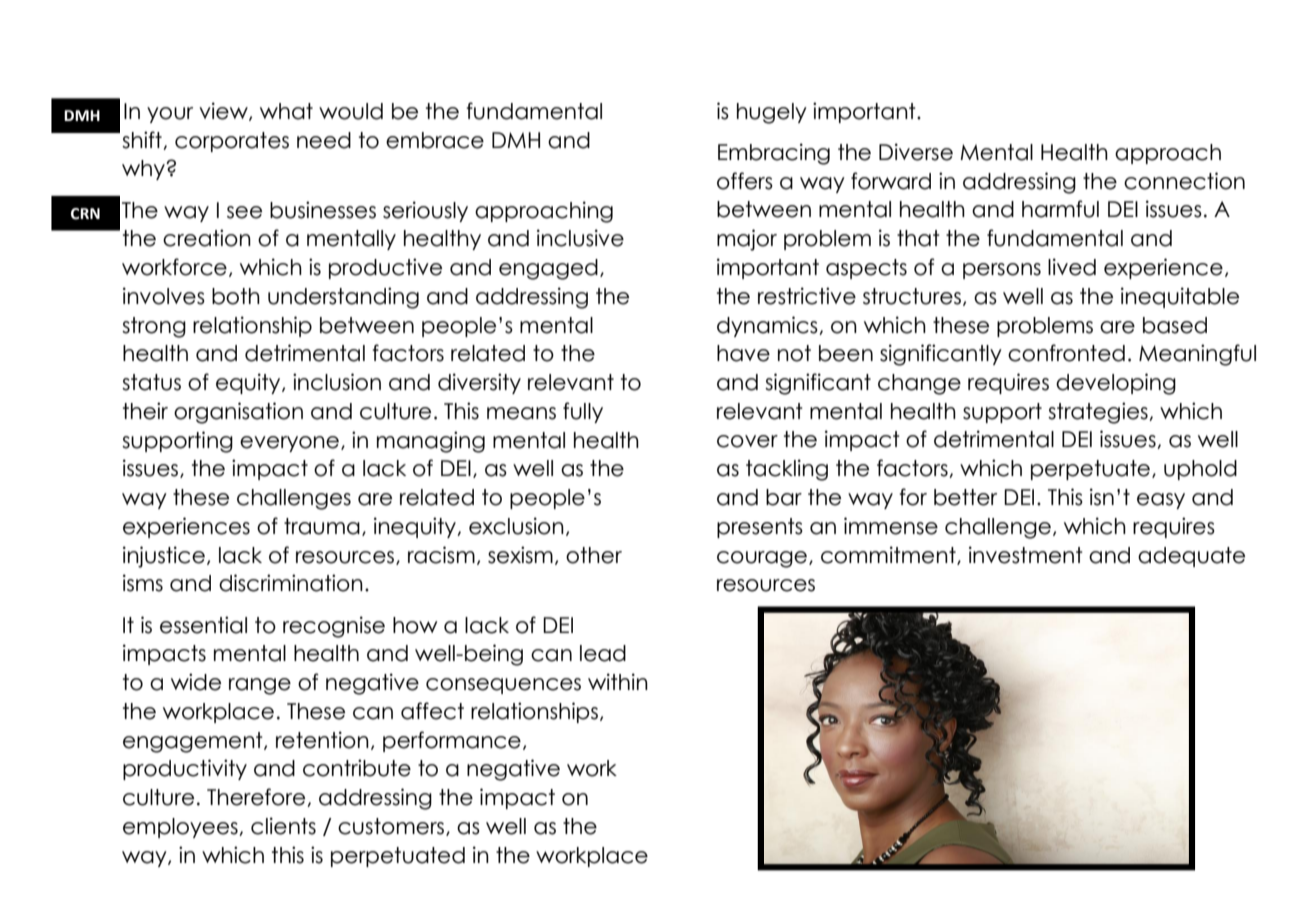  I want to click on Diverse, so click(916, 152).
